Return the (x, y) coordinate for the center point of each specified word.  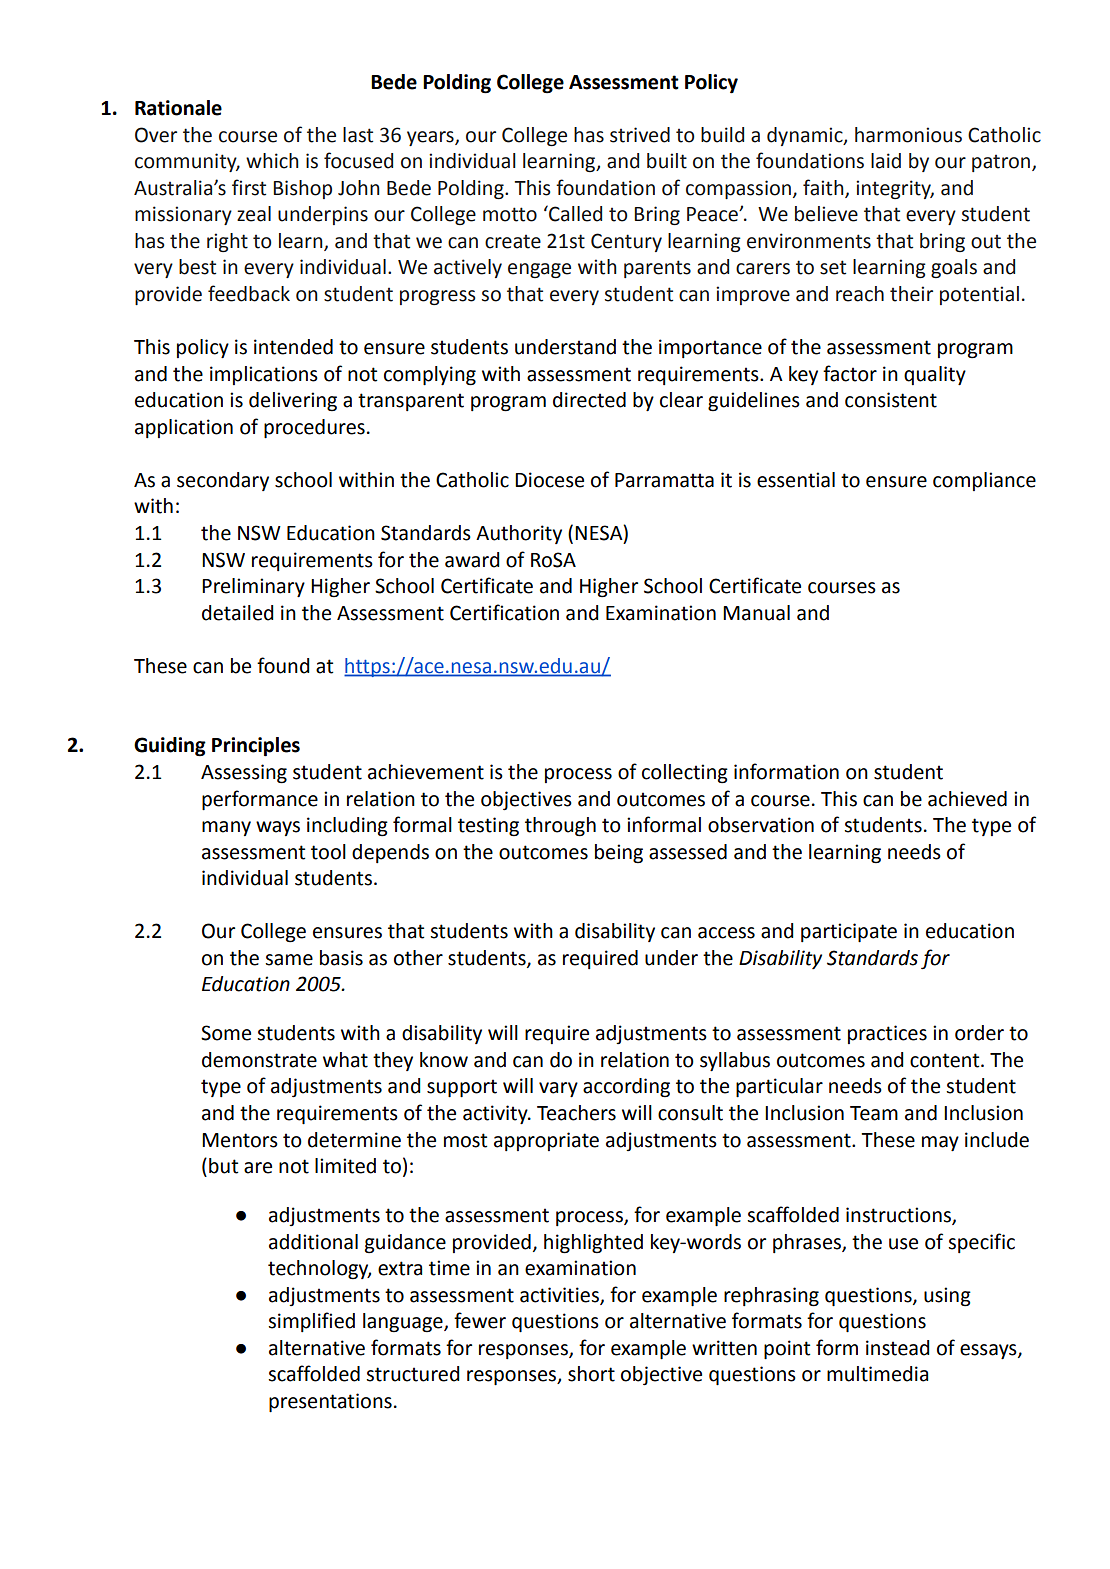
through (560, 827)
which (272, 161)
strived (640, 135)
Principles (256, 747)
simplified (311, 1322)
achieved (967, 799)
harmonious (908, 135)
